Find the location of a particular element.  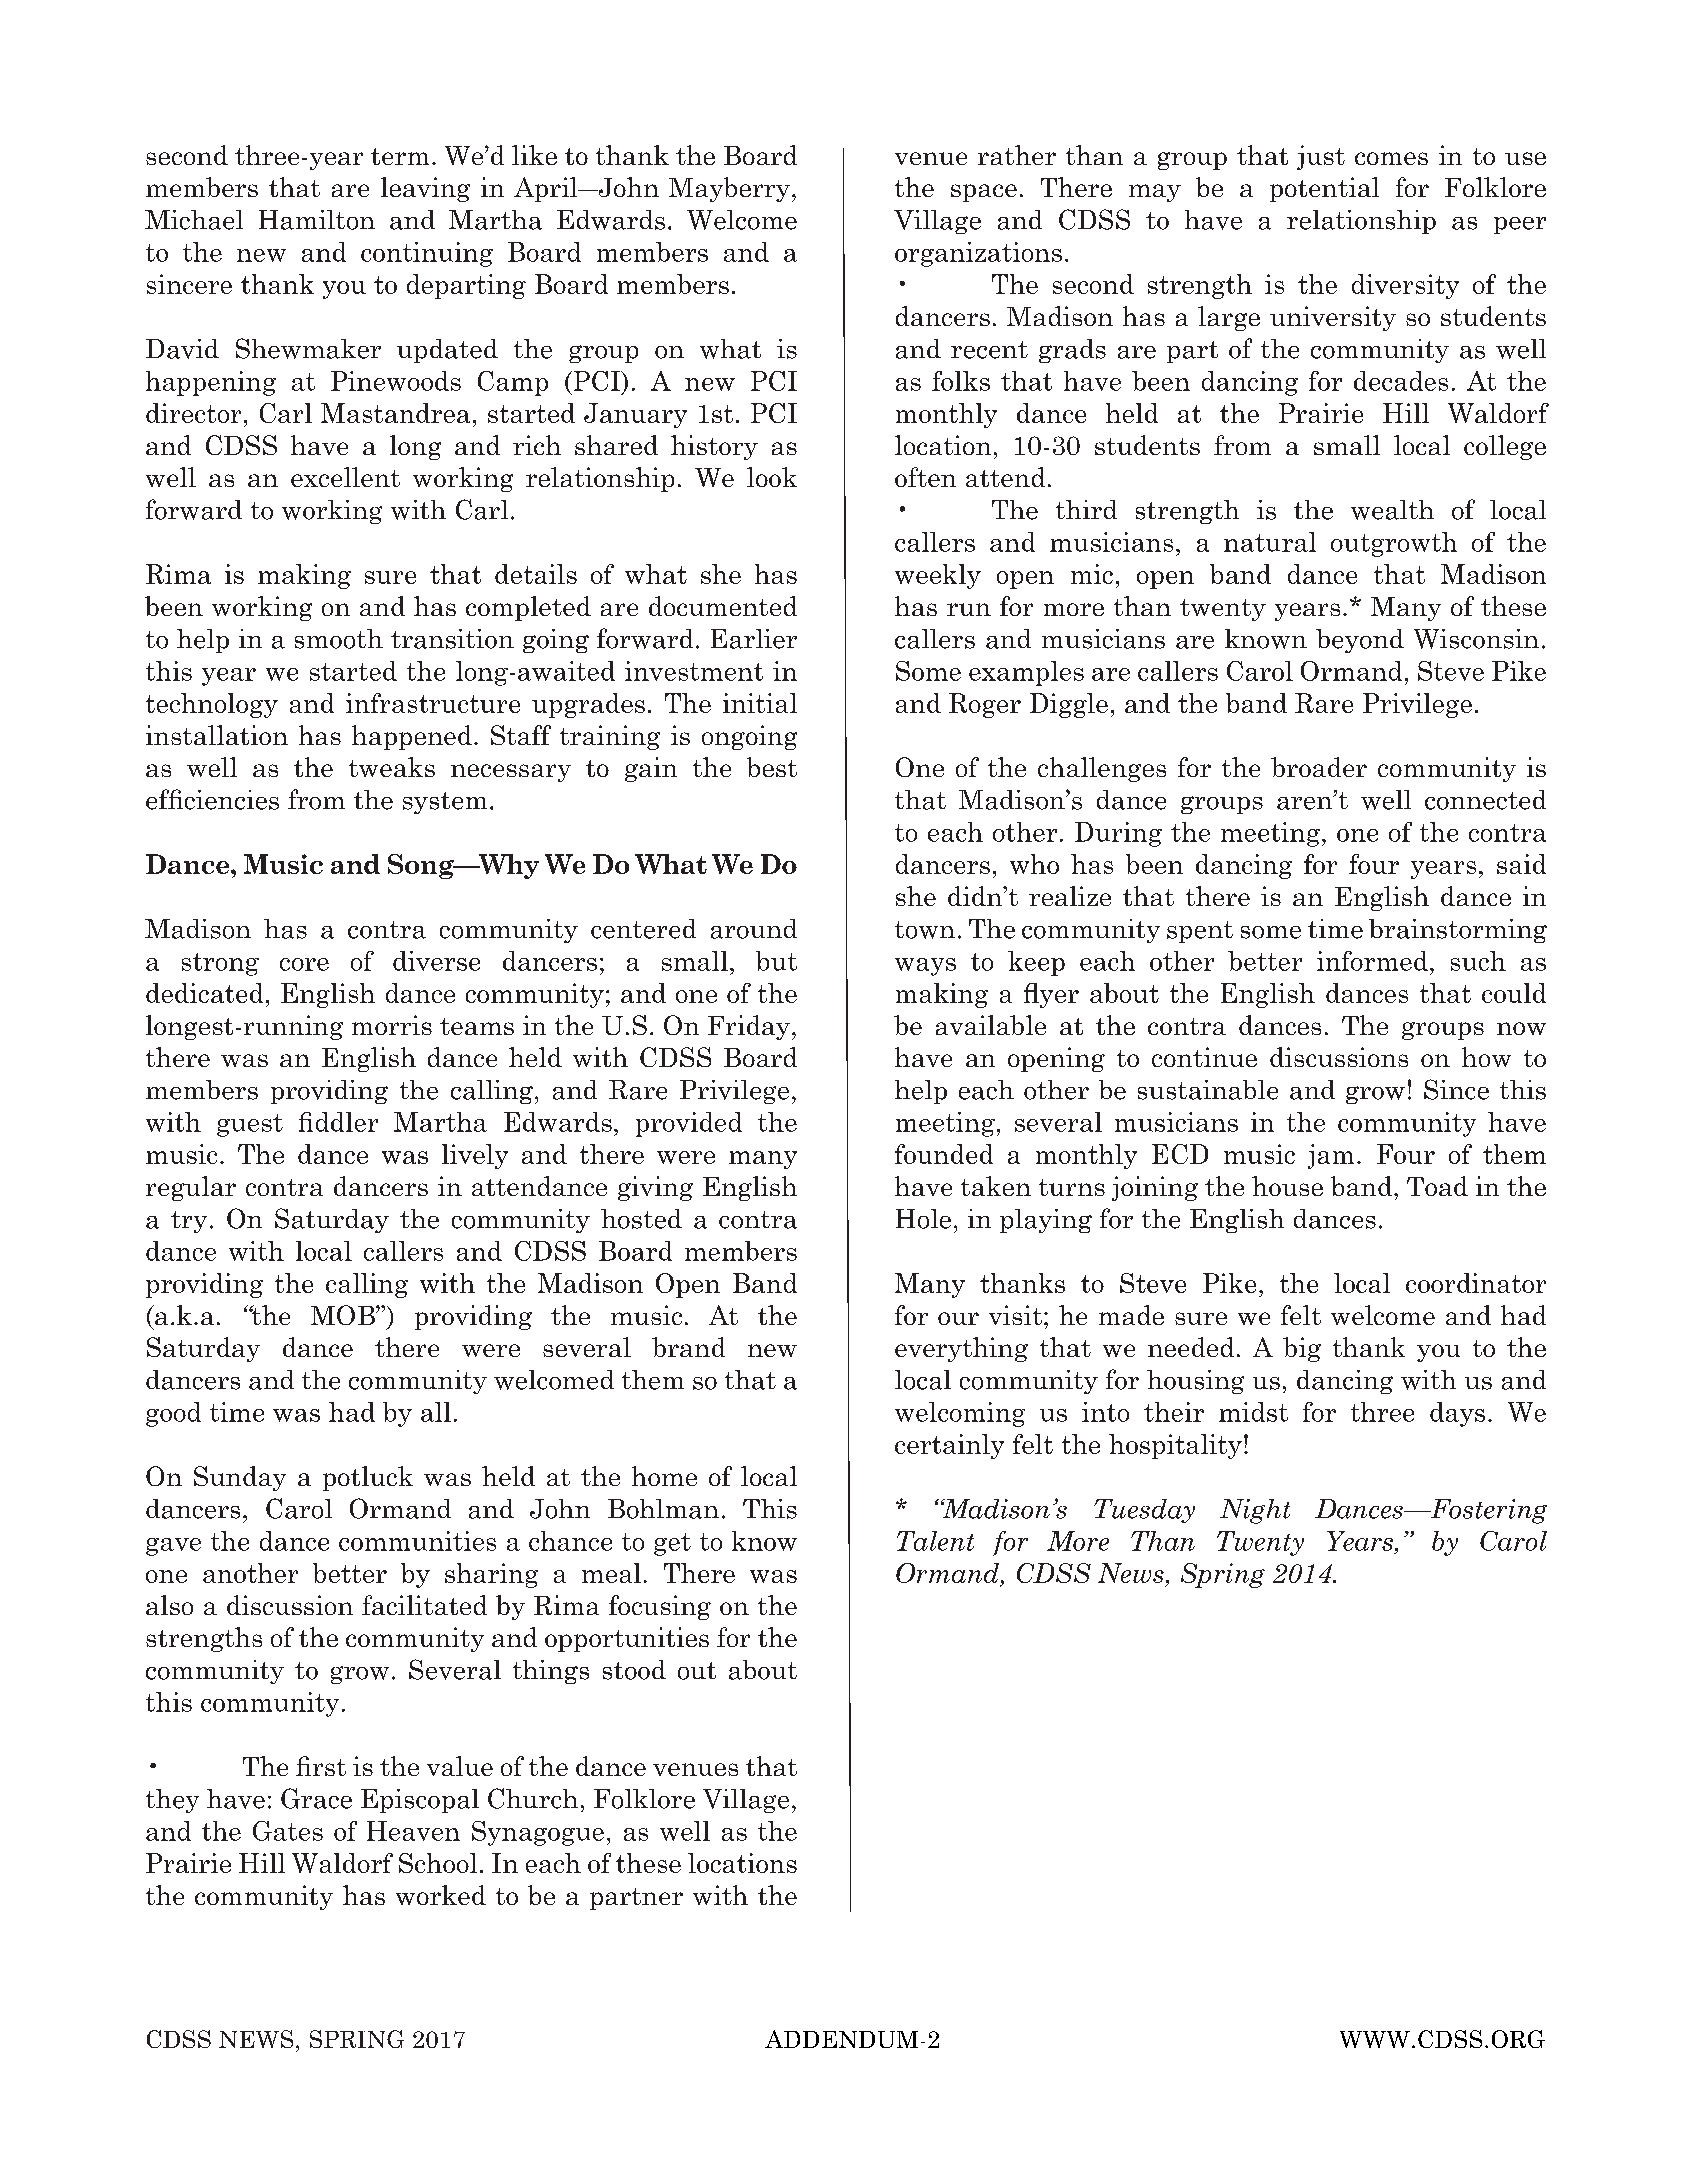

system is located at coordinates (445, 803).
